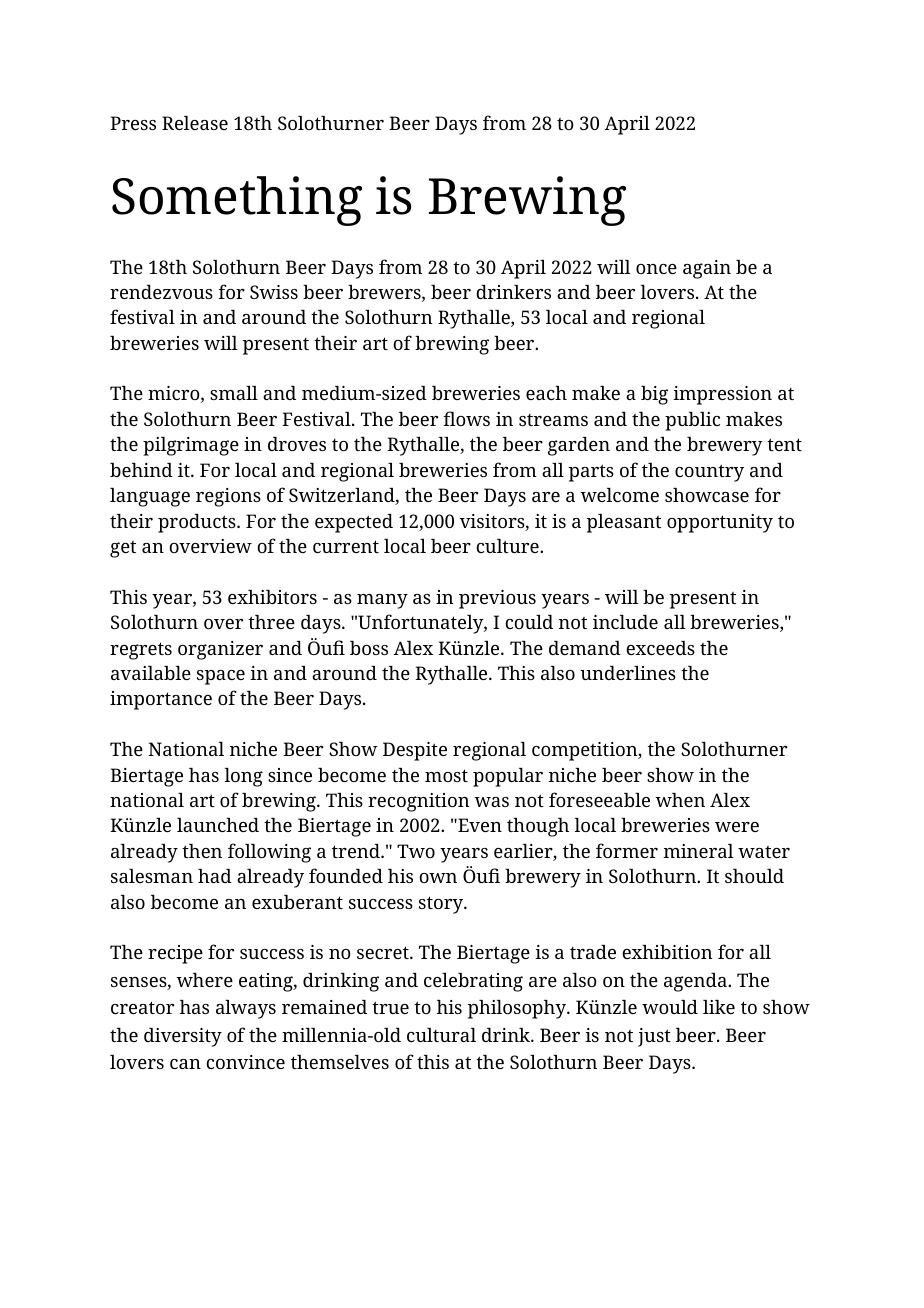 This document has width=924, height=1308. I want to click on again, so click(707, 269).
